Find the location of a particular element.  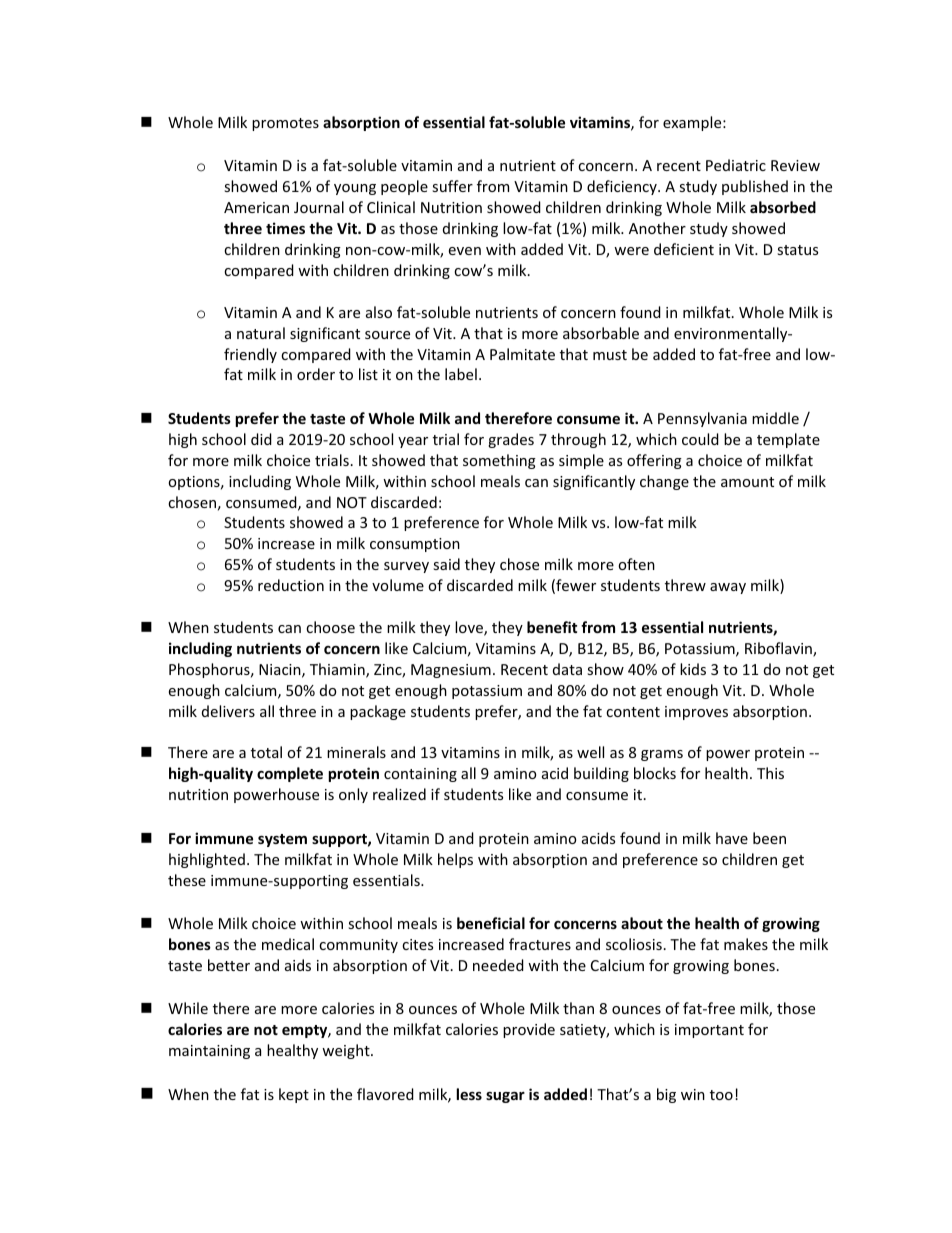

love is located at coordinates (470, 628).
